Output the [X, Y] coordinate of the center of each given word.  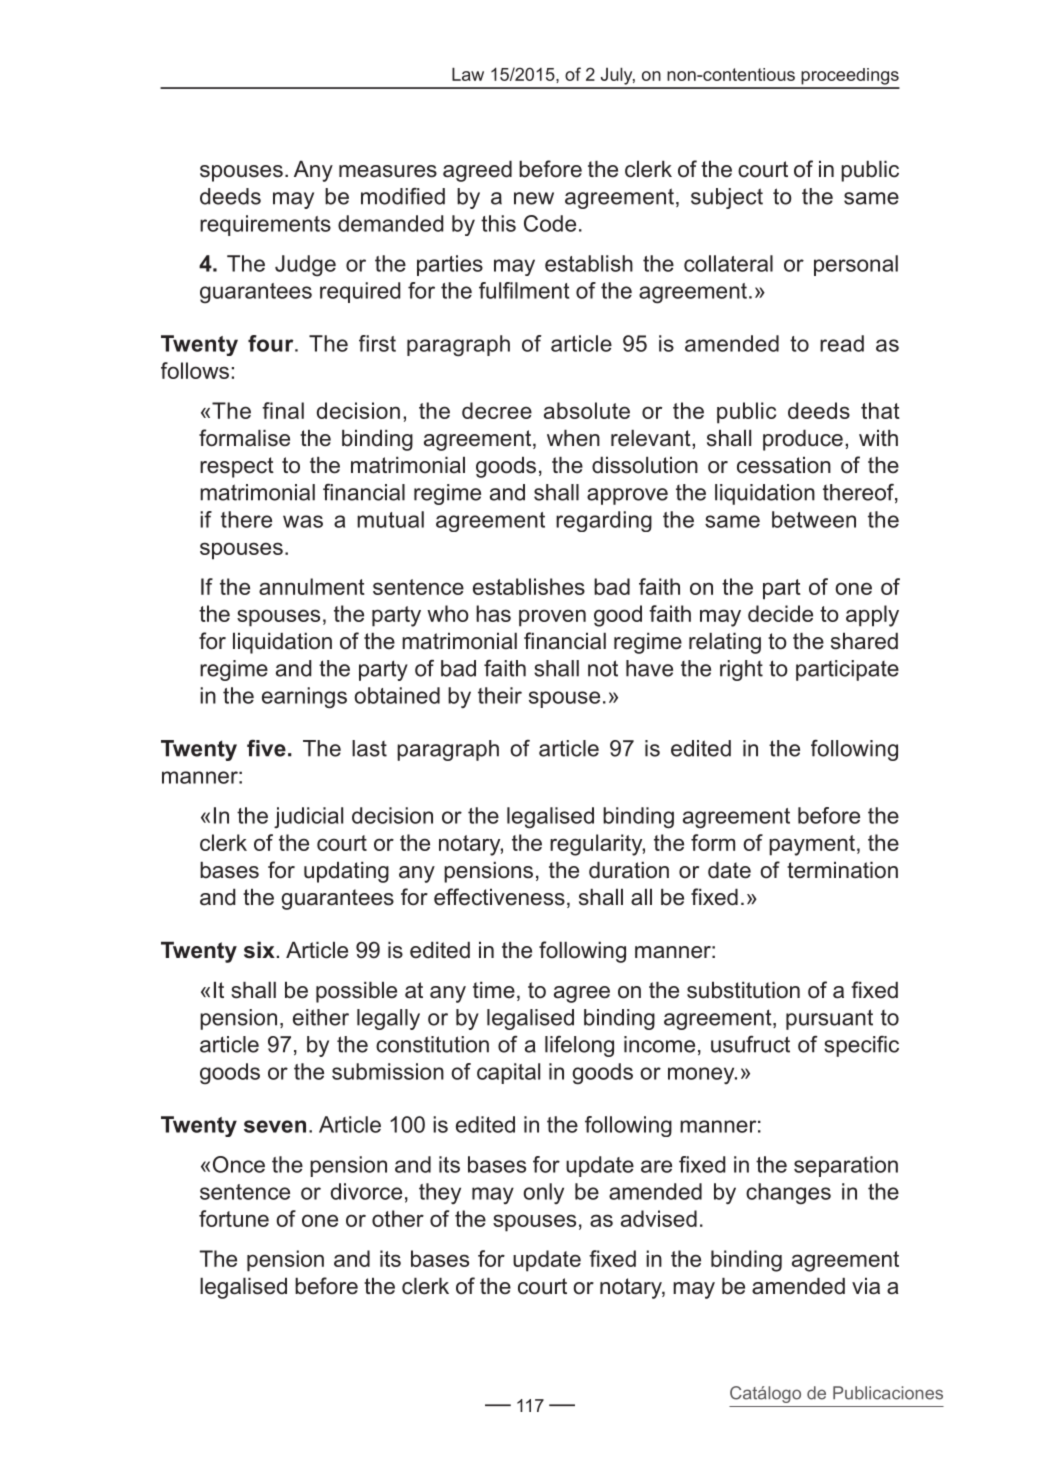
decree [497, 410]
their [500, 695]
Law [468, 74]
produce [803, 440]
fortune [234, 1218]
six [259, 950]
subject [727, 198]
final [283, 410]
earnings [304, 698]
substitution [743, 990]
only [543, 1193]
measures [388, 171]
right [741, 670]
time [494, 990]
